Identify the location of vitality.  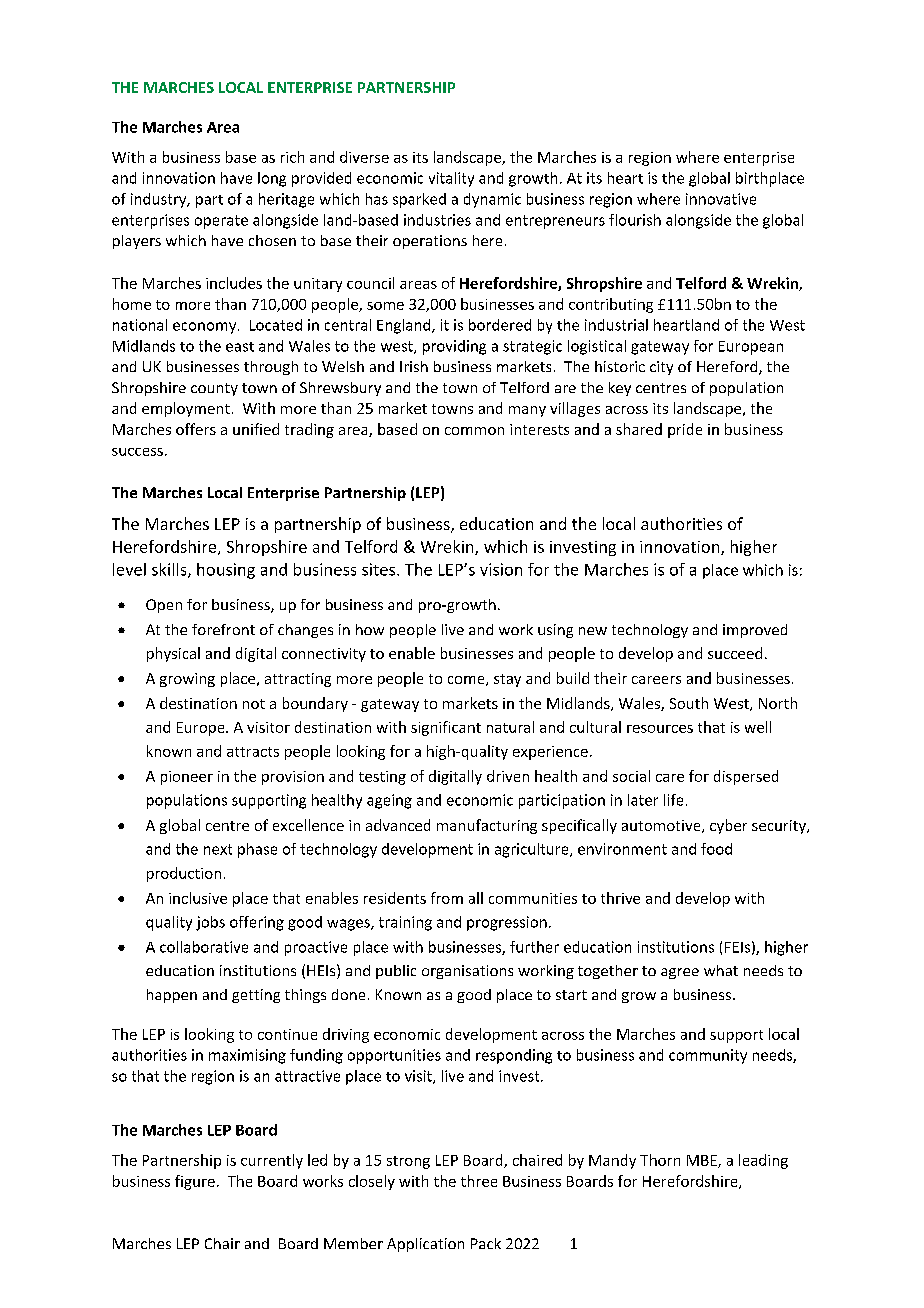
(451, 179).
